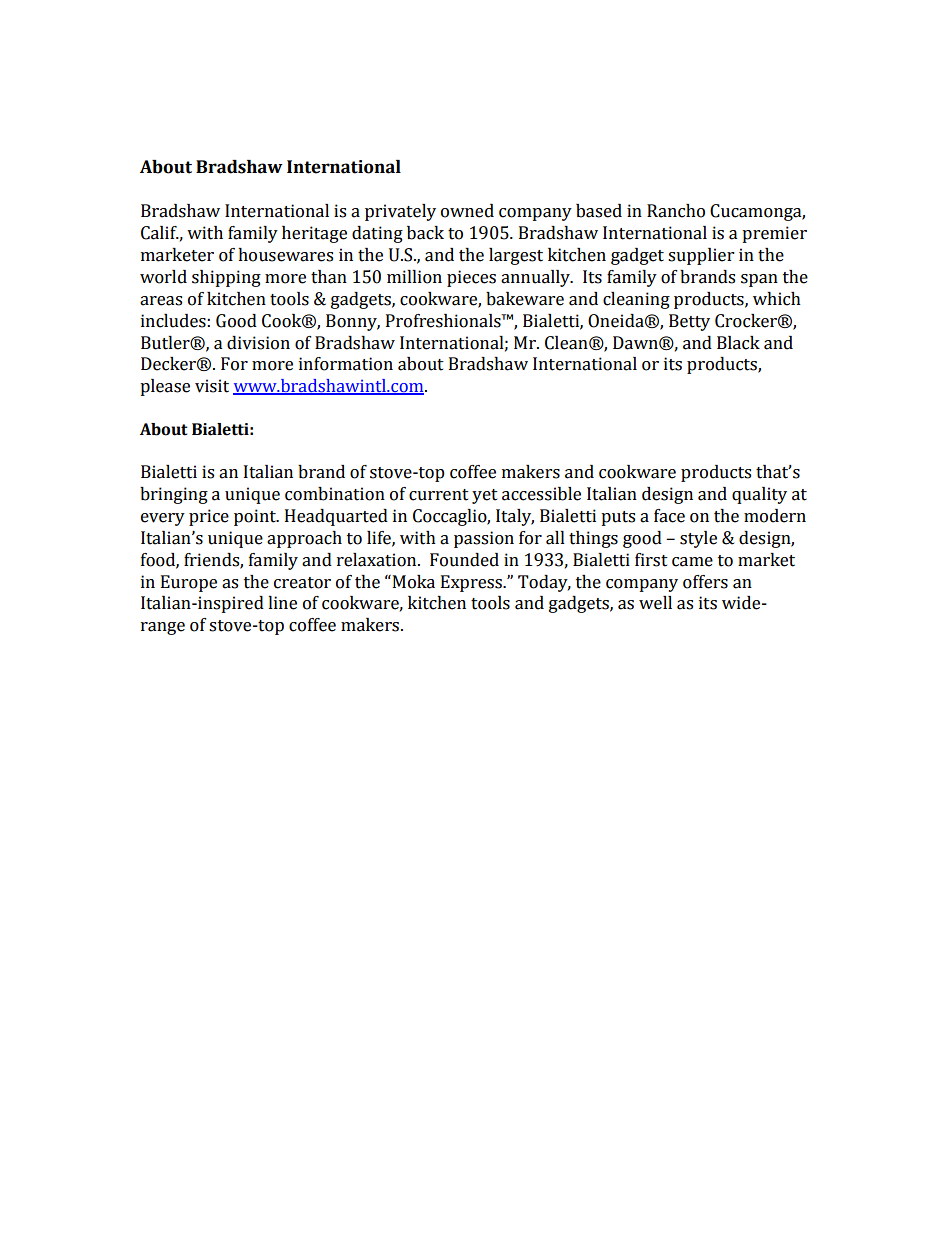  I want to click on Black, so click(738, 343).
